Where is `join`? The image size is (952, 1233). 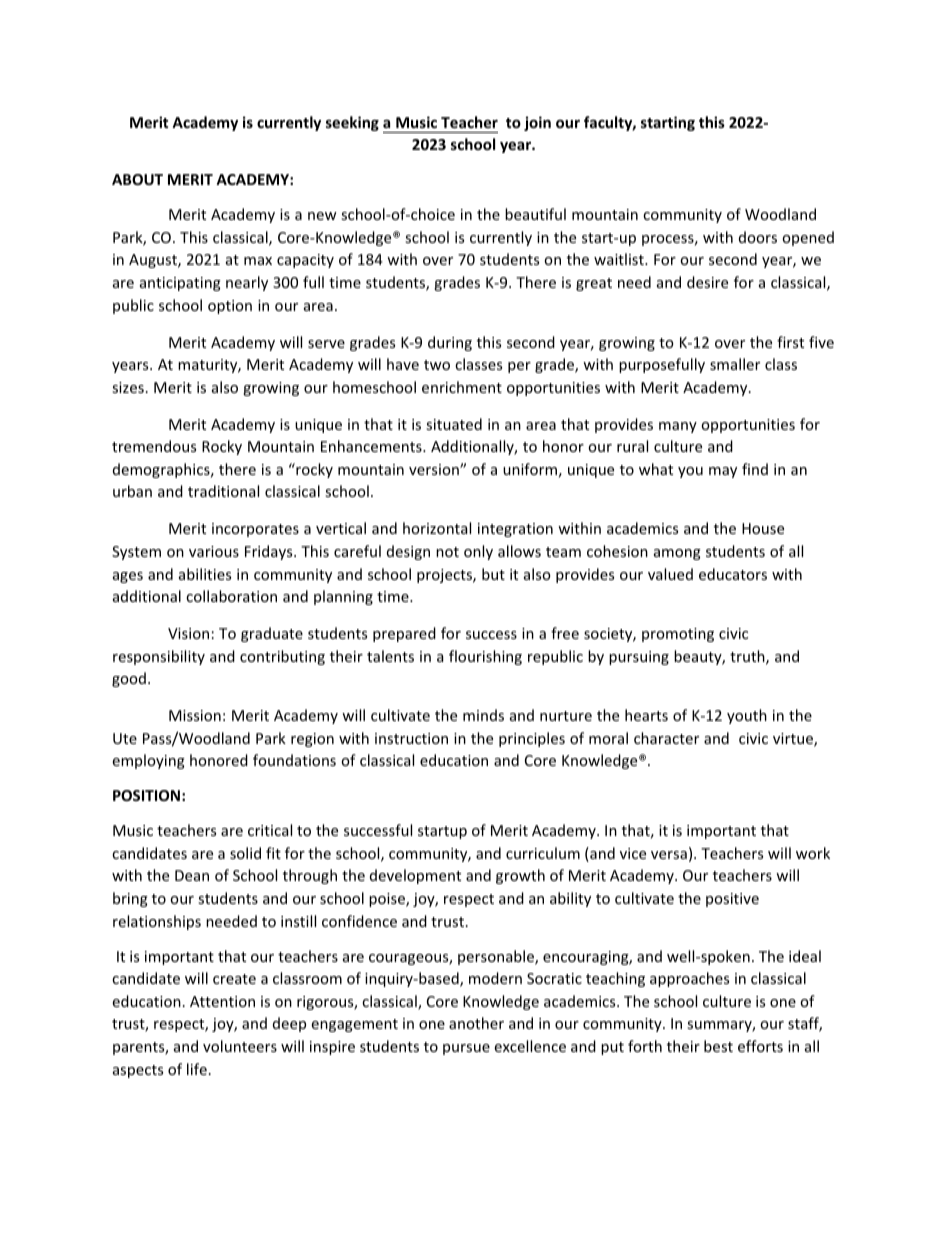 join is located at coordinates (537, 123).
